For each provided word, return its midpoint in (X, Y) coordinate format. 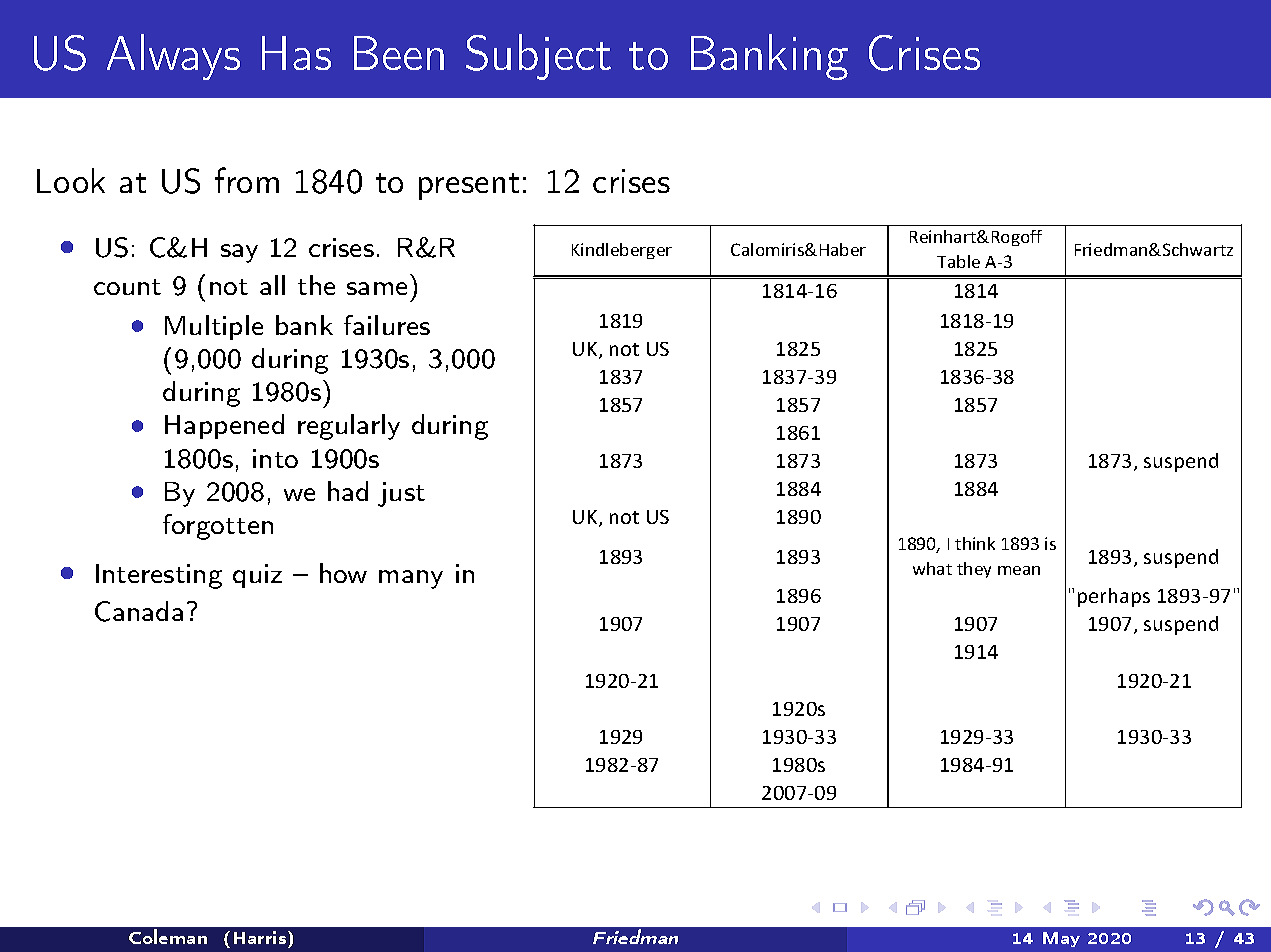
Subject (538, 57)
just (401, 494)
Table (958, 261)
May (1061, 939)
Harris (261, 937)
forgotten (218, 527)
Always (173, 57)
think (975, 543)
